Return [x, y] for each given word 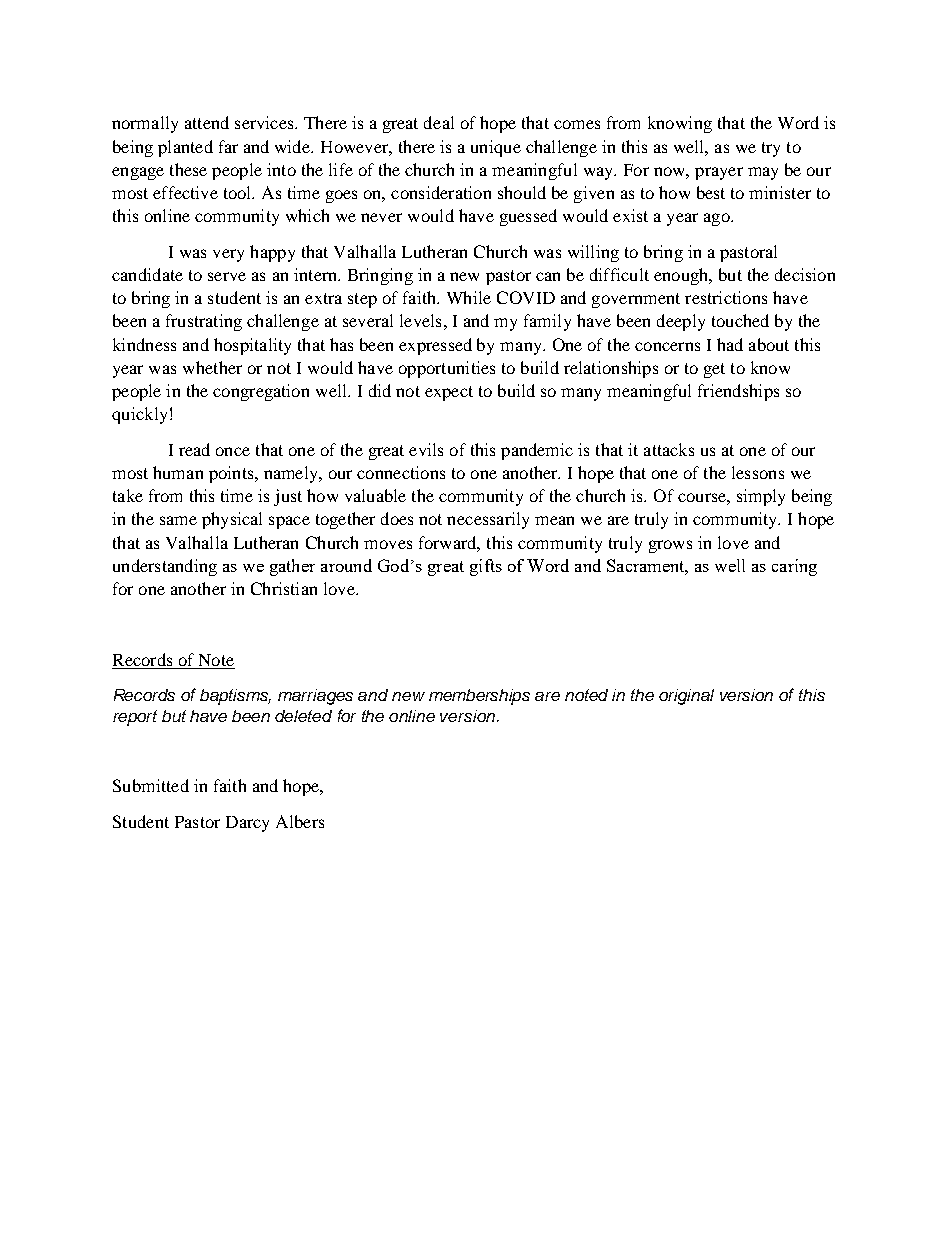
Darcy [247, 824]
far [228, 146]
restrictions [726, 297]
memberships [479, 697]
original [686, 697]
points [232, 474]
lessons [758, 472]
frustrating [204, 322]
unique [496, 148]
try [771, 149]
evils [426, 449]
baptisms [235, 697]
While [469, 297]
